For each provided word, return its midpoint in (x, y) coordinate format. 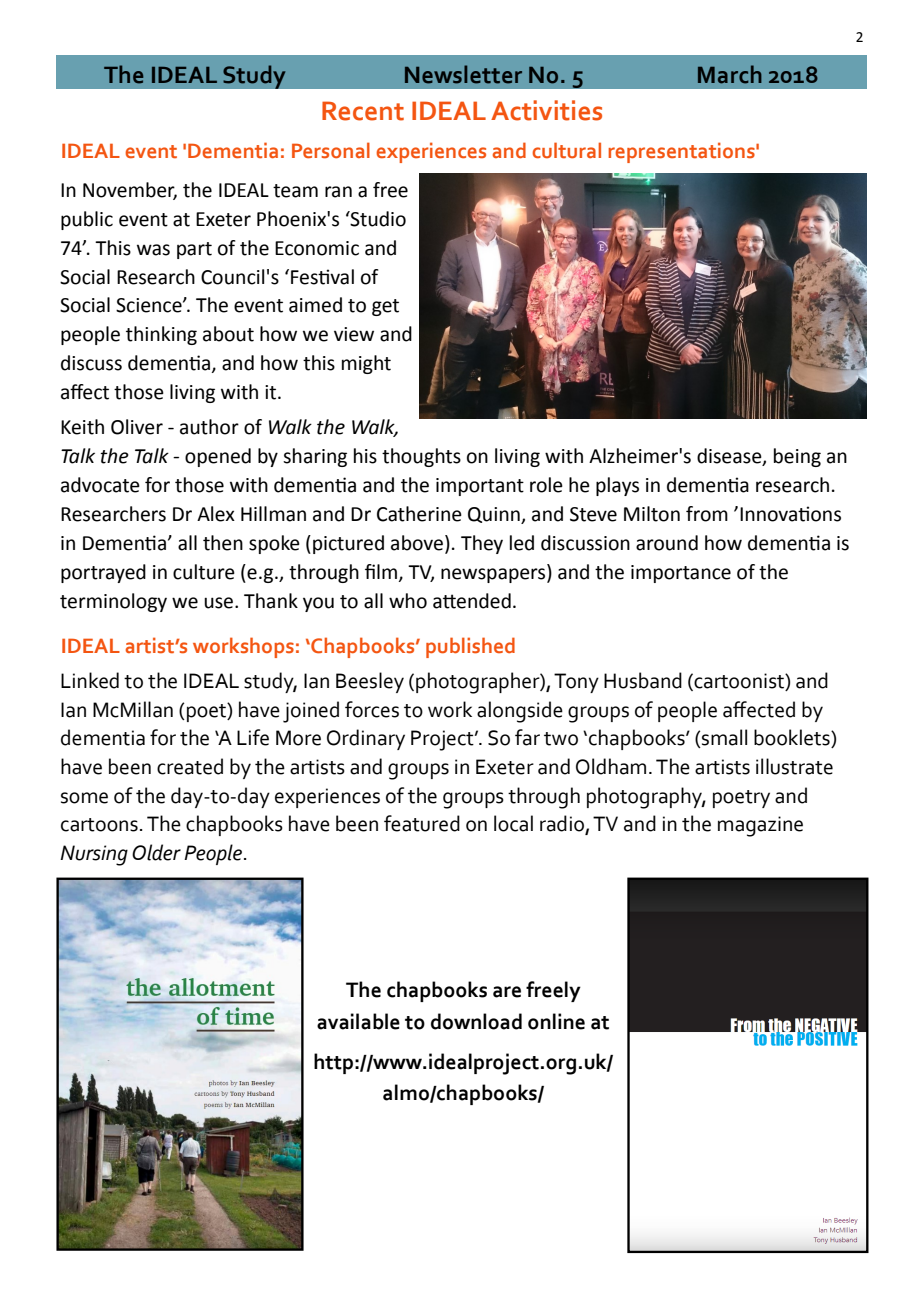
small (723, 738)
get (385, 307)
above (418, 544)
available (358, 1021)
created (190, 766)
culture (204, 572)
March (730, 74)
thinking (161, 335)
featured (422, 823)
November (130, 190)
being (797, 457)
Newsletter (463, 74)
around (667, 543)
